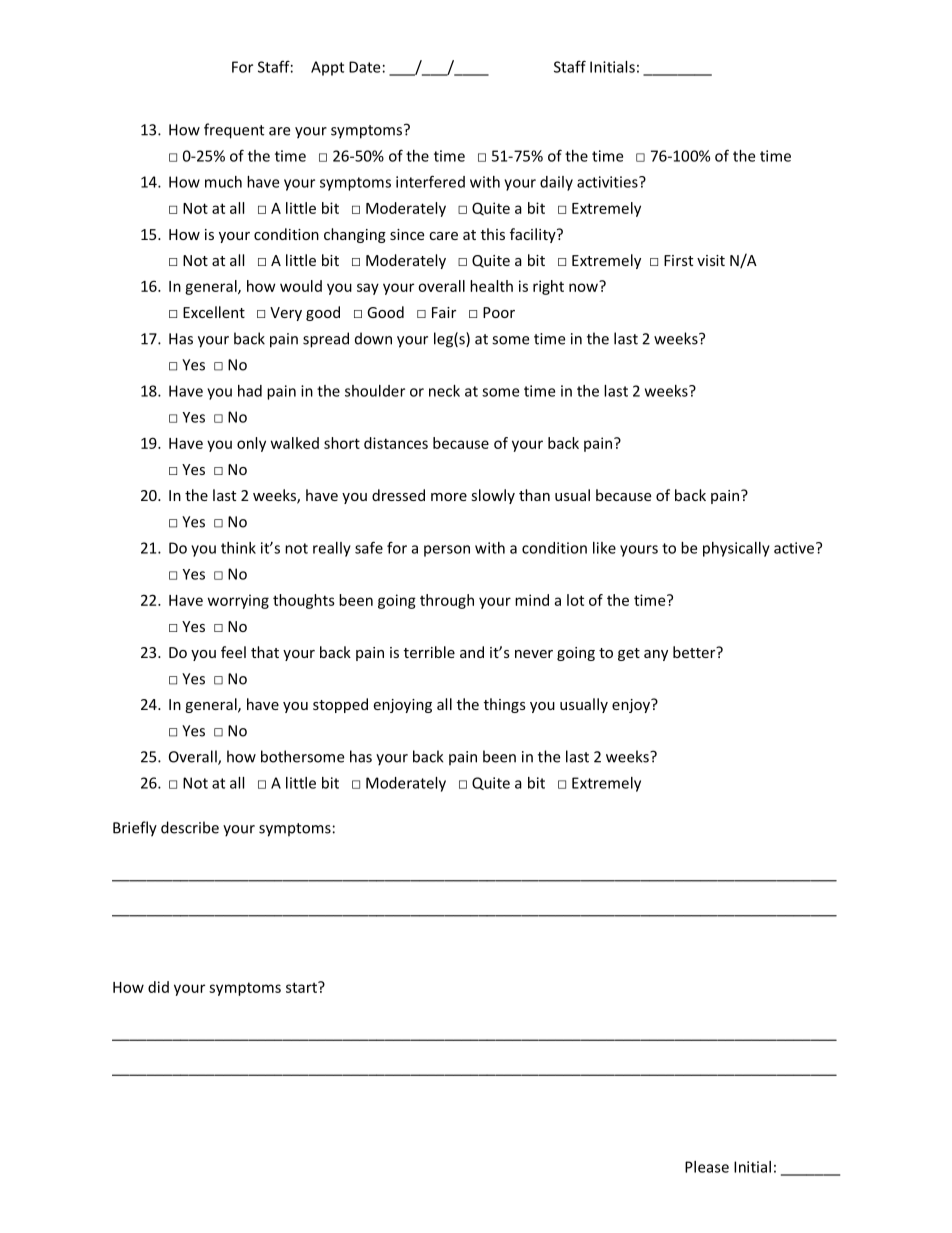 The width and height of the page is (952, 1233). I want to click on through, so click(447, 601).
